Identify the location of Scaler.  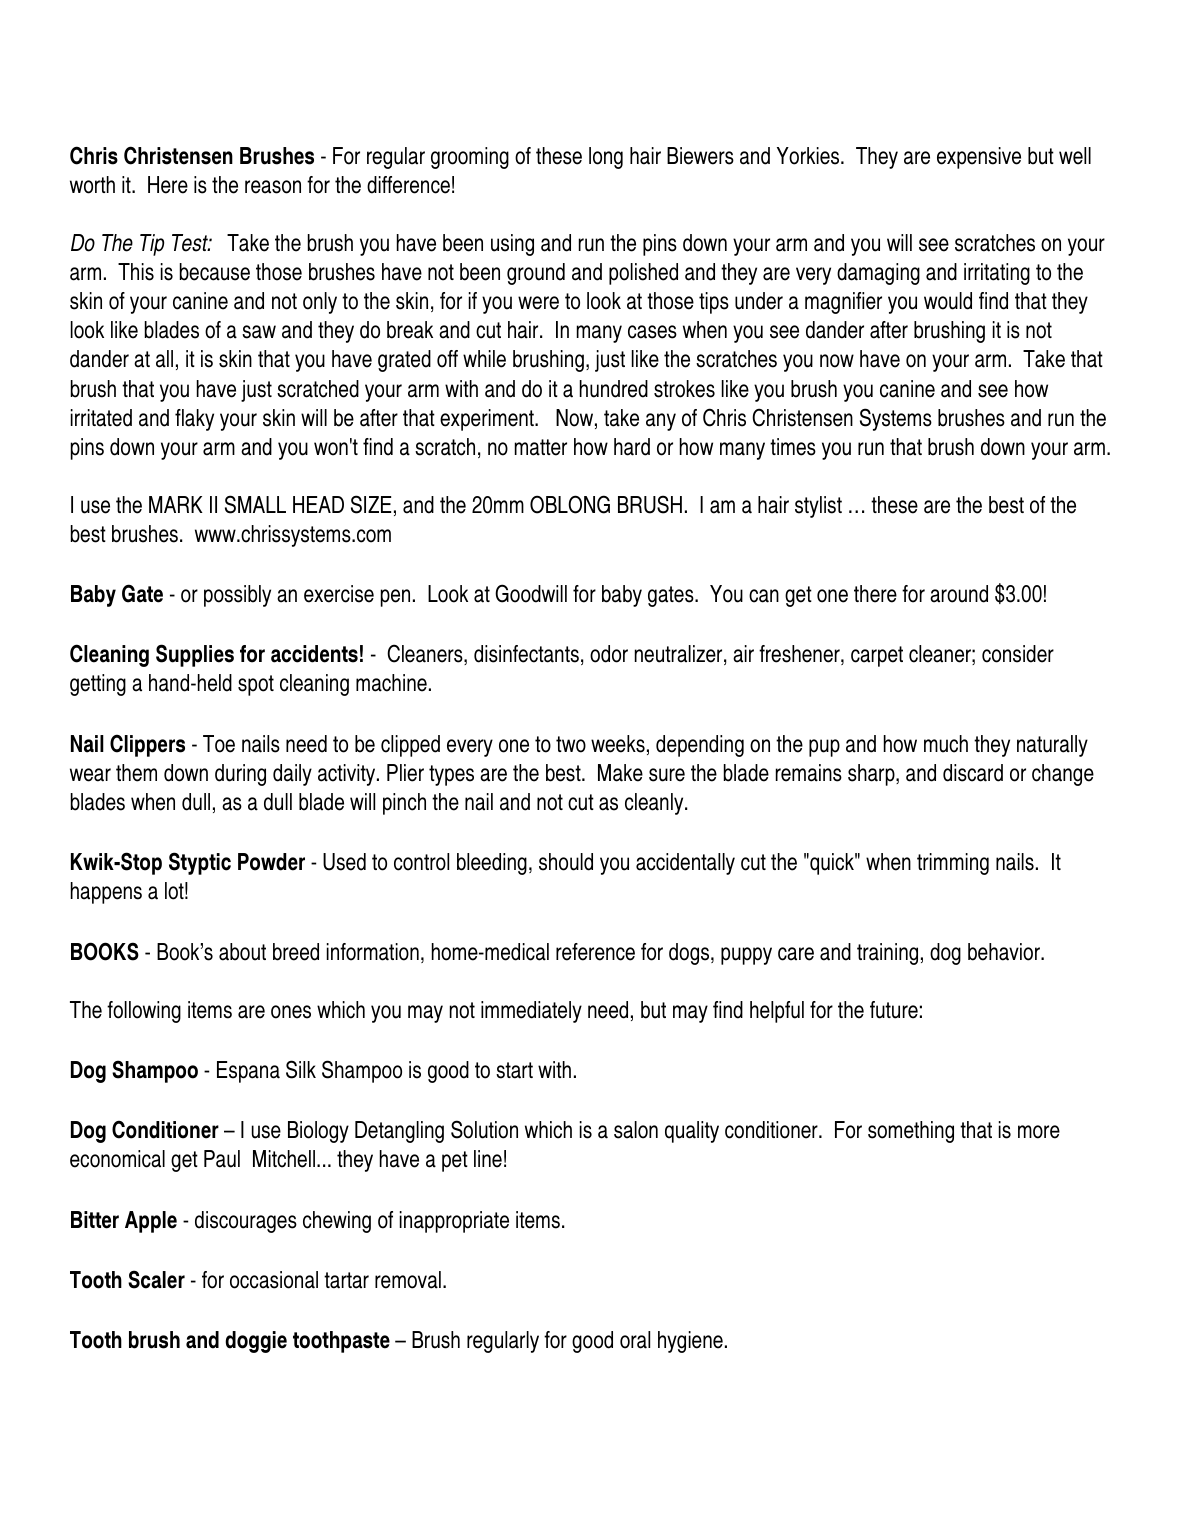
(156, 1279).
